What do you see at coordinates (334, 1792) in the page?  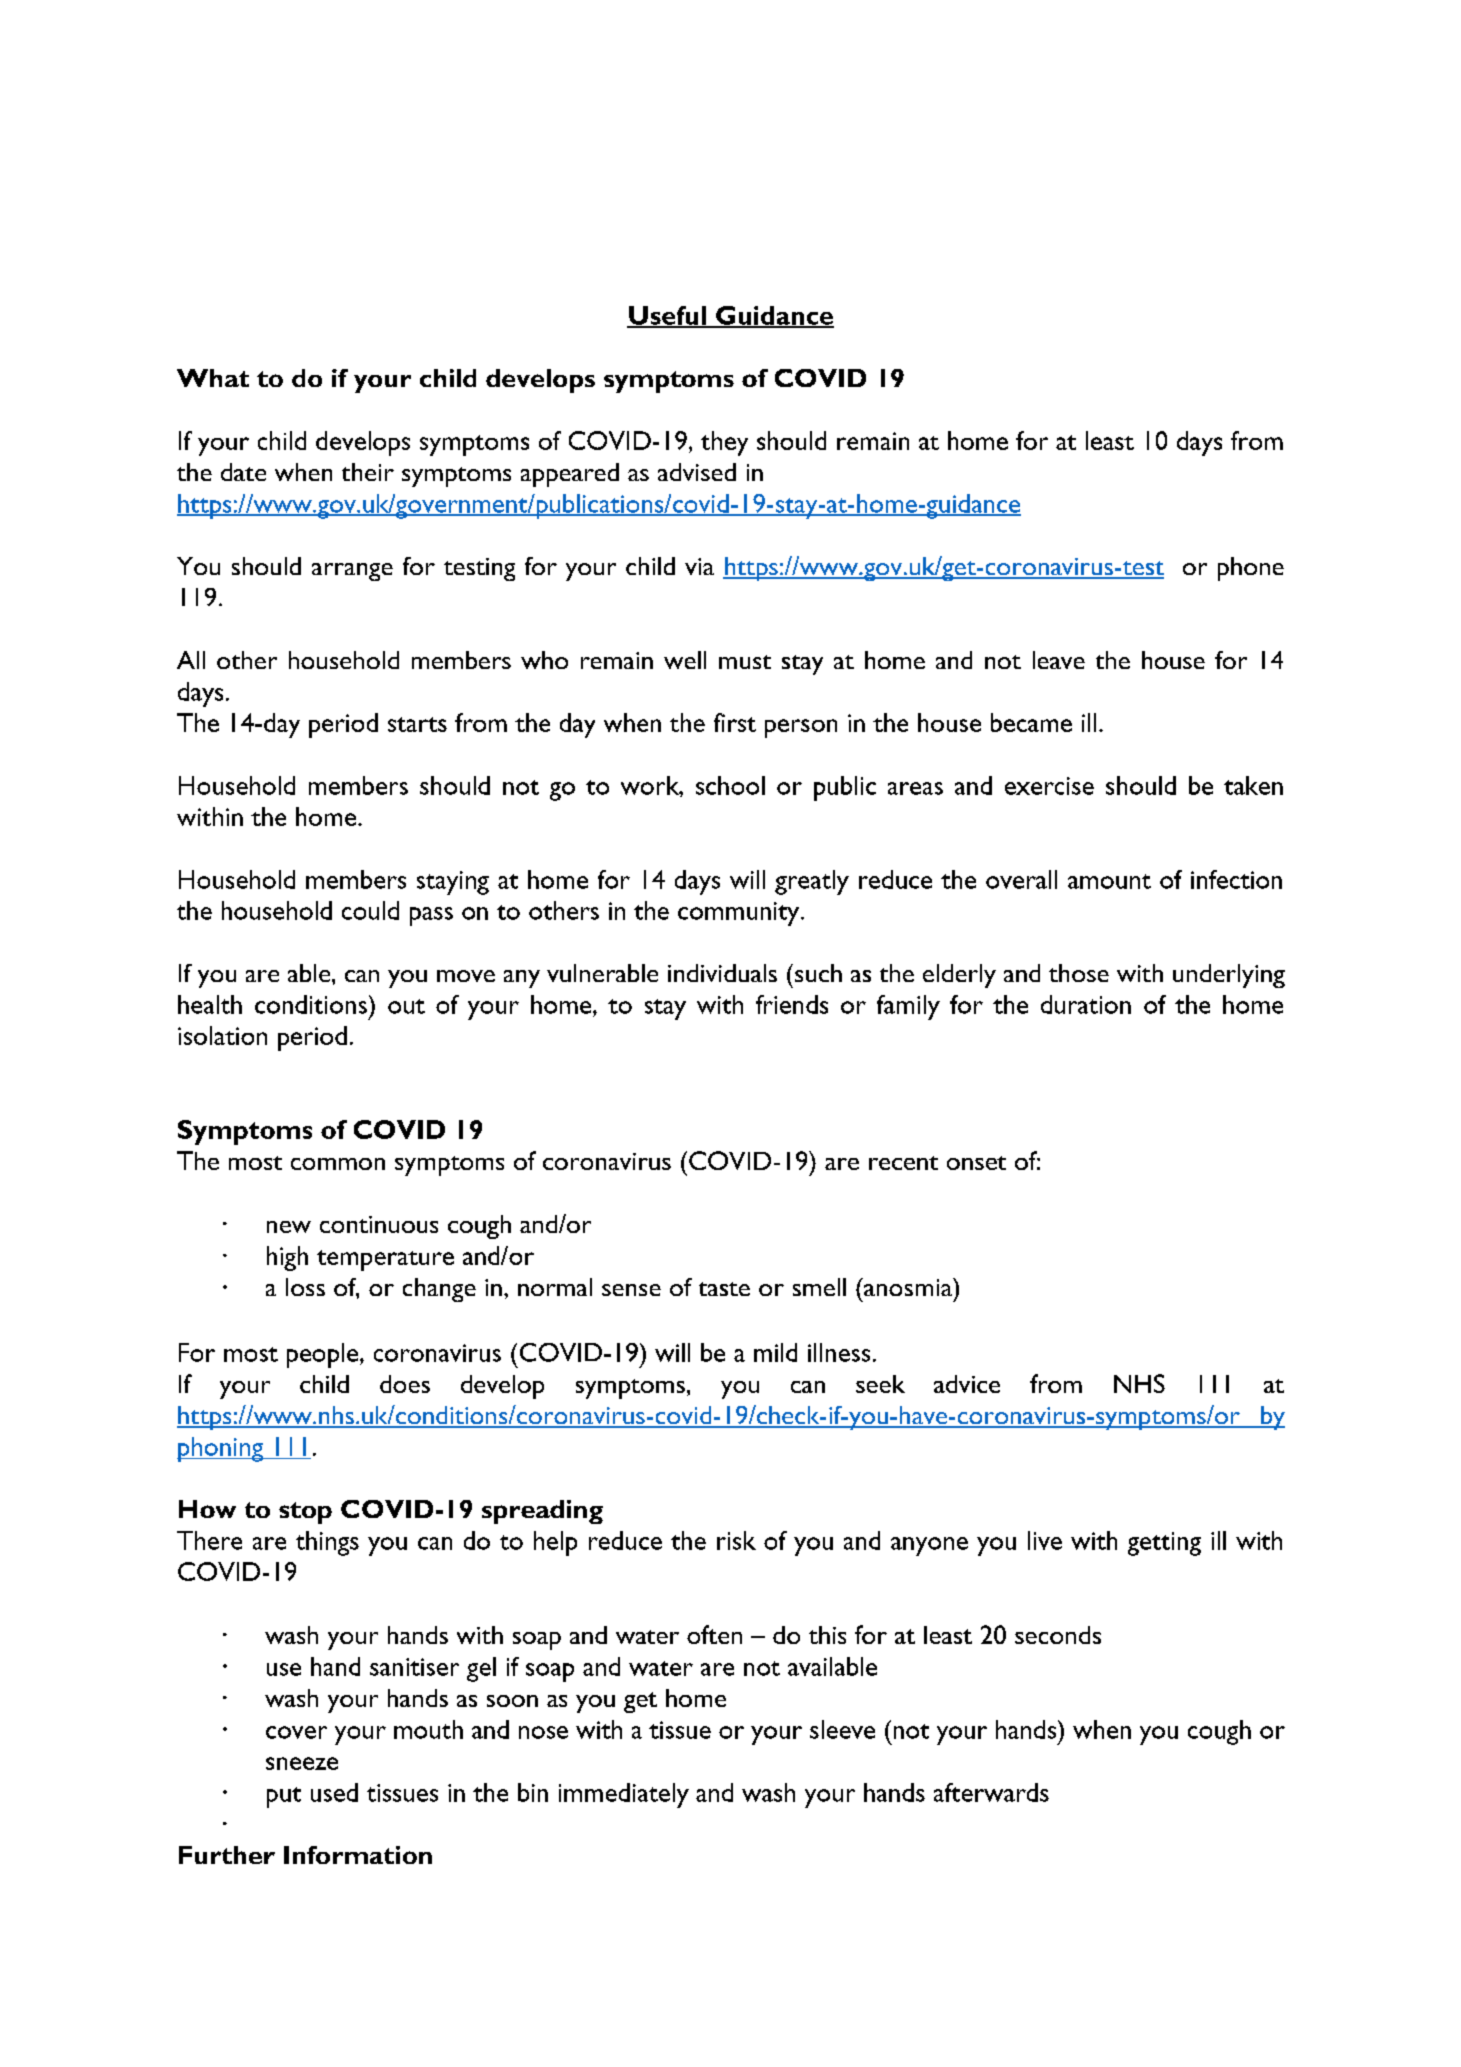 I see `used` at bounding box center [334, 1792].
